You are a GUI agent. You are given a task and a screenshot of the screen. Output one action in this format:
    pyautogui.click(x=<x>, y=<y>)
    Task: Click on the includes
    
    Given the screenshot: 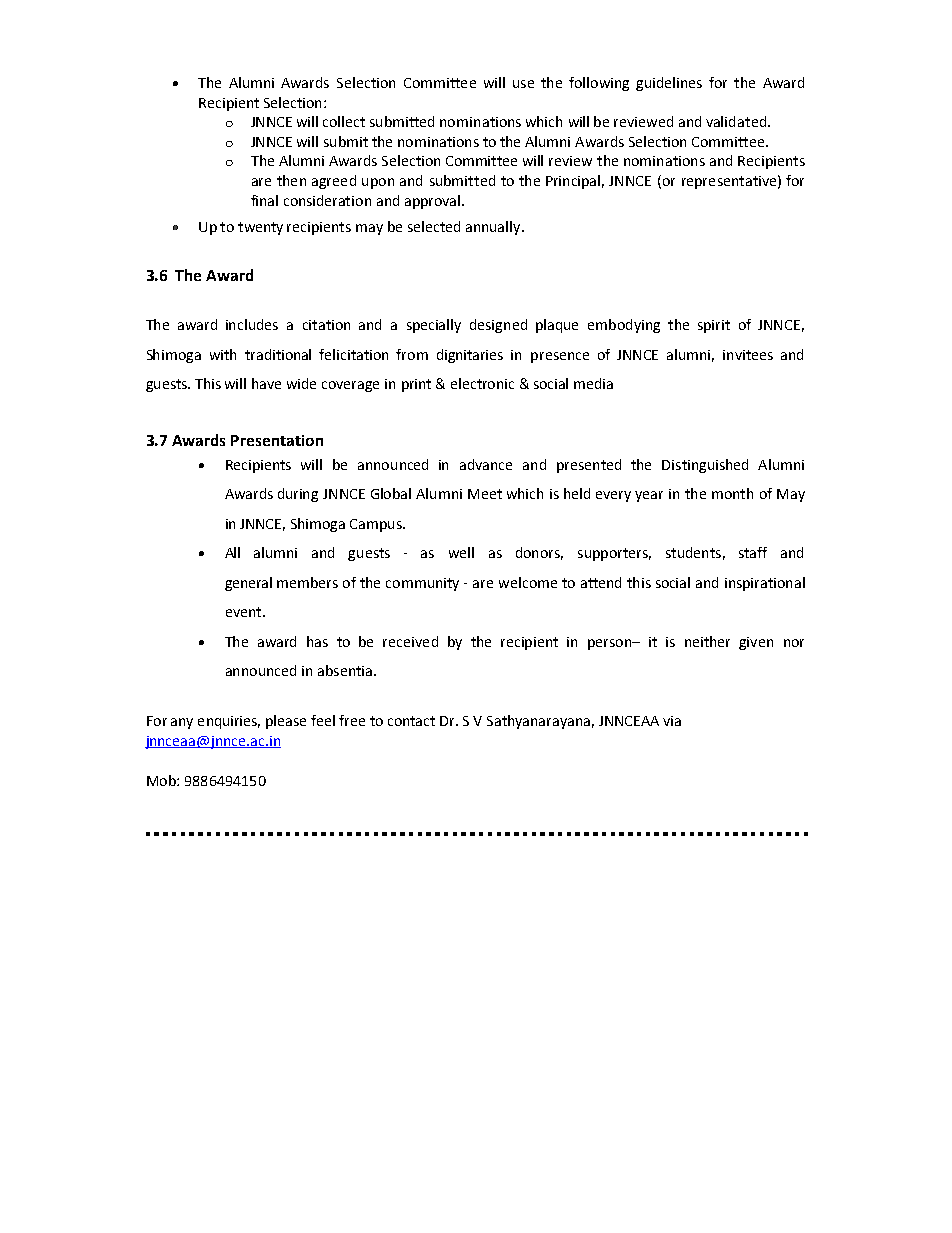 What is the action you would take?
    pyautogui.click(x=252, y=324)
